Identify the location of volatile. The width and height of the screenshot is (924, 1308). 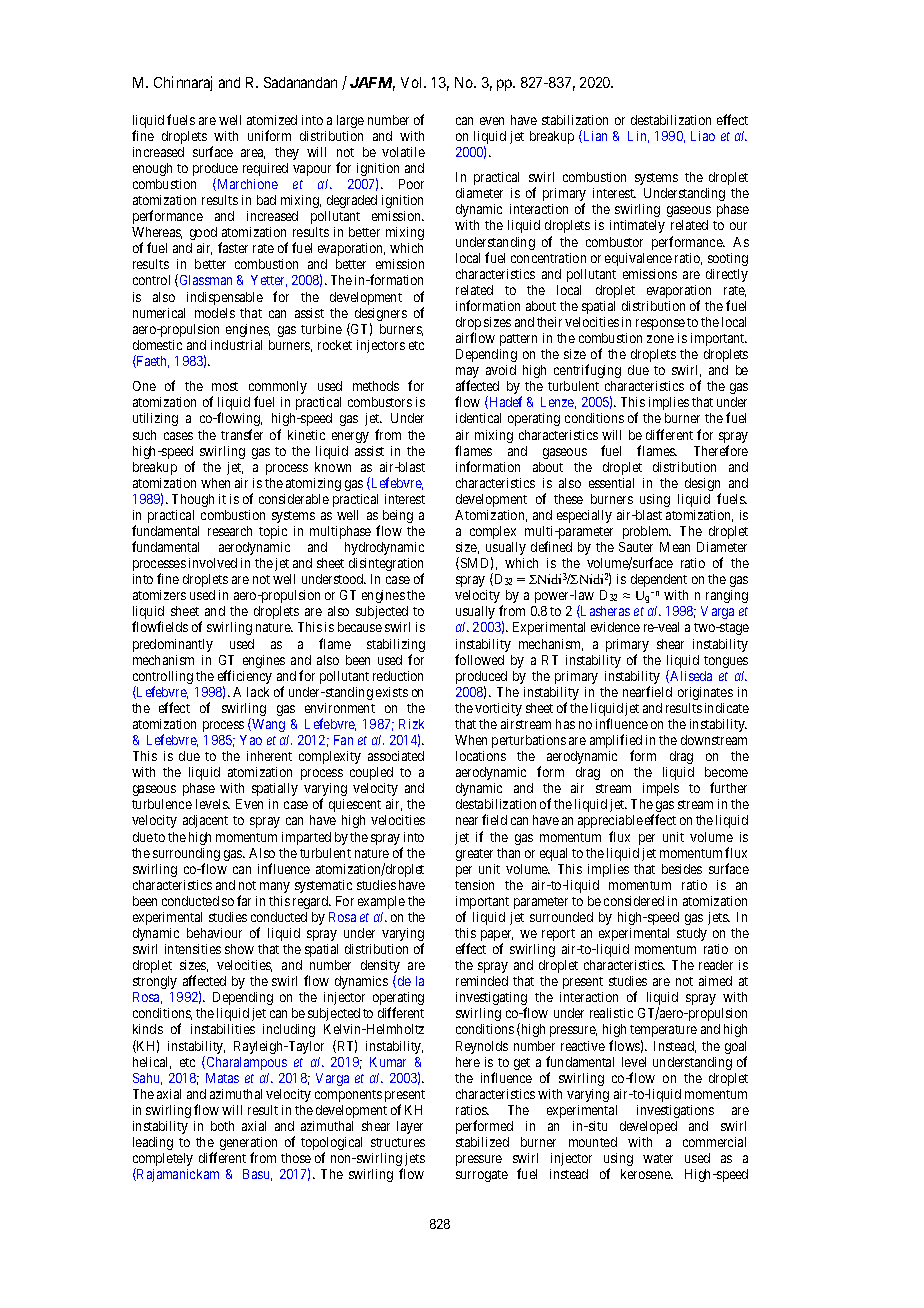
(403, 152).
